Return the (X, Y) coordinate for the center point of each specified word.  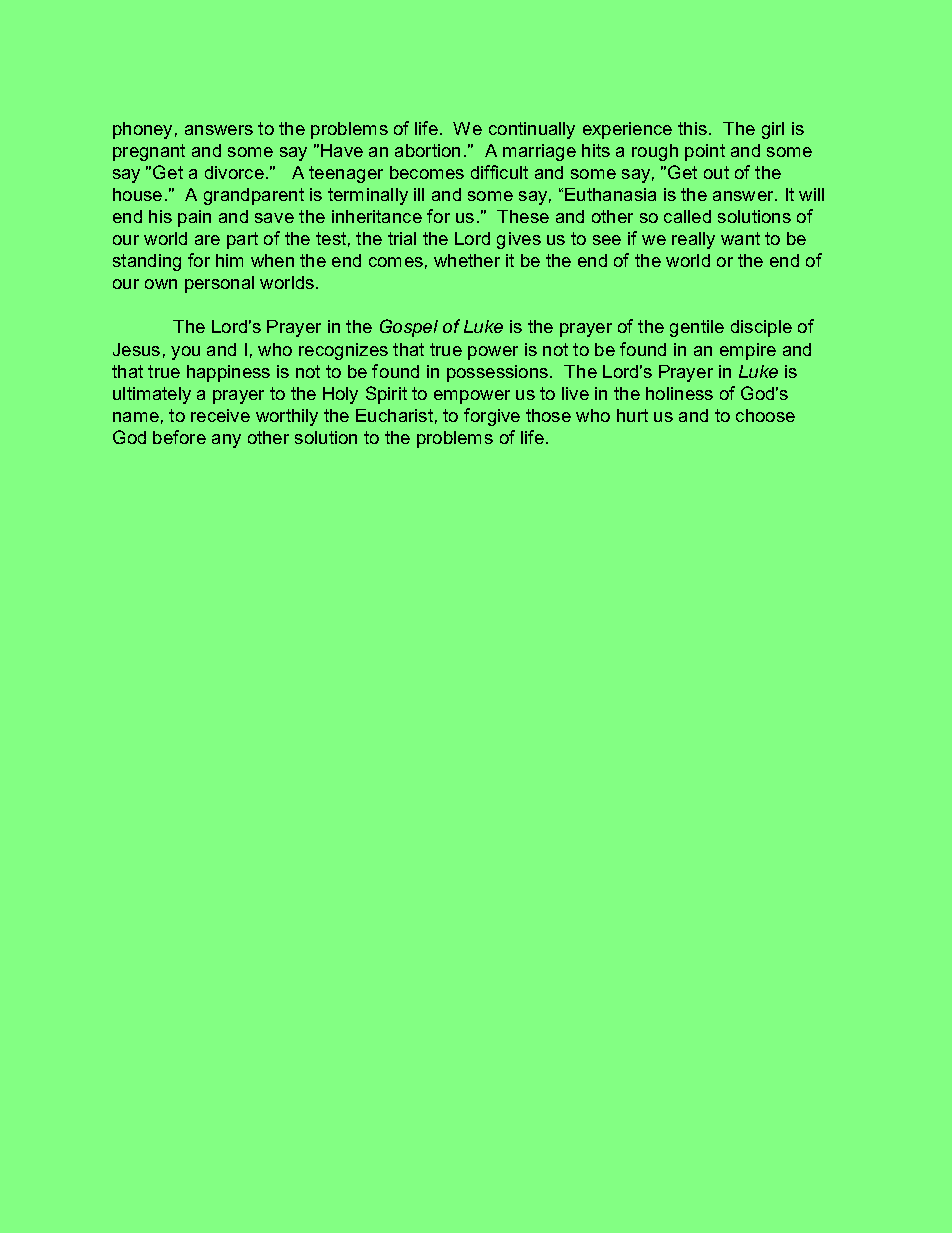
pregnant (149, 152)
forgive (492, 417)
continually (532, 130)
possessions (497, 373)
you (185, 353)
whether (467, 260)
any (226, 441)
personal (219, 284)
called (687, 216)
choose (765, 415)
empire (748, 351)
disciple (761, 328)
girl (773, 130)
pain (194, 218)
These (523, 216)
